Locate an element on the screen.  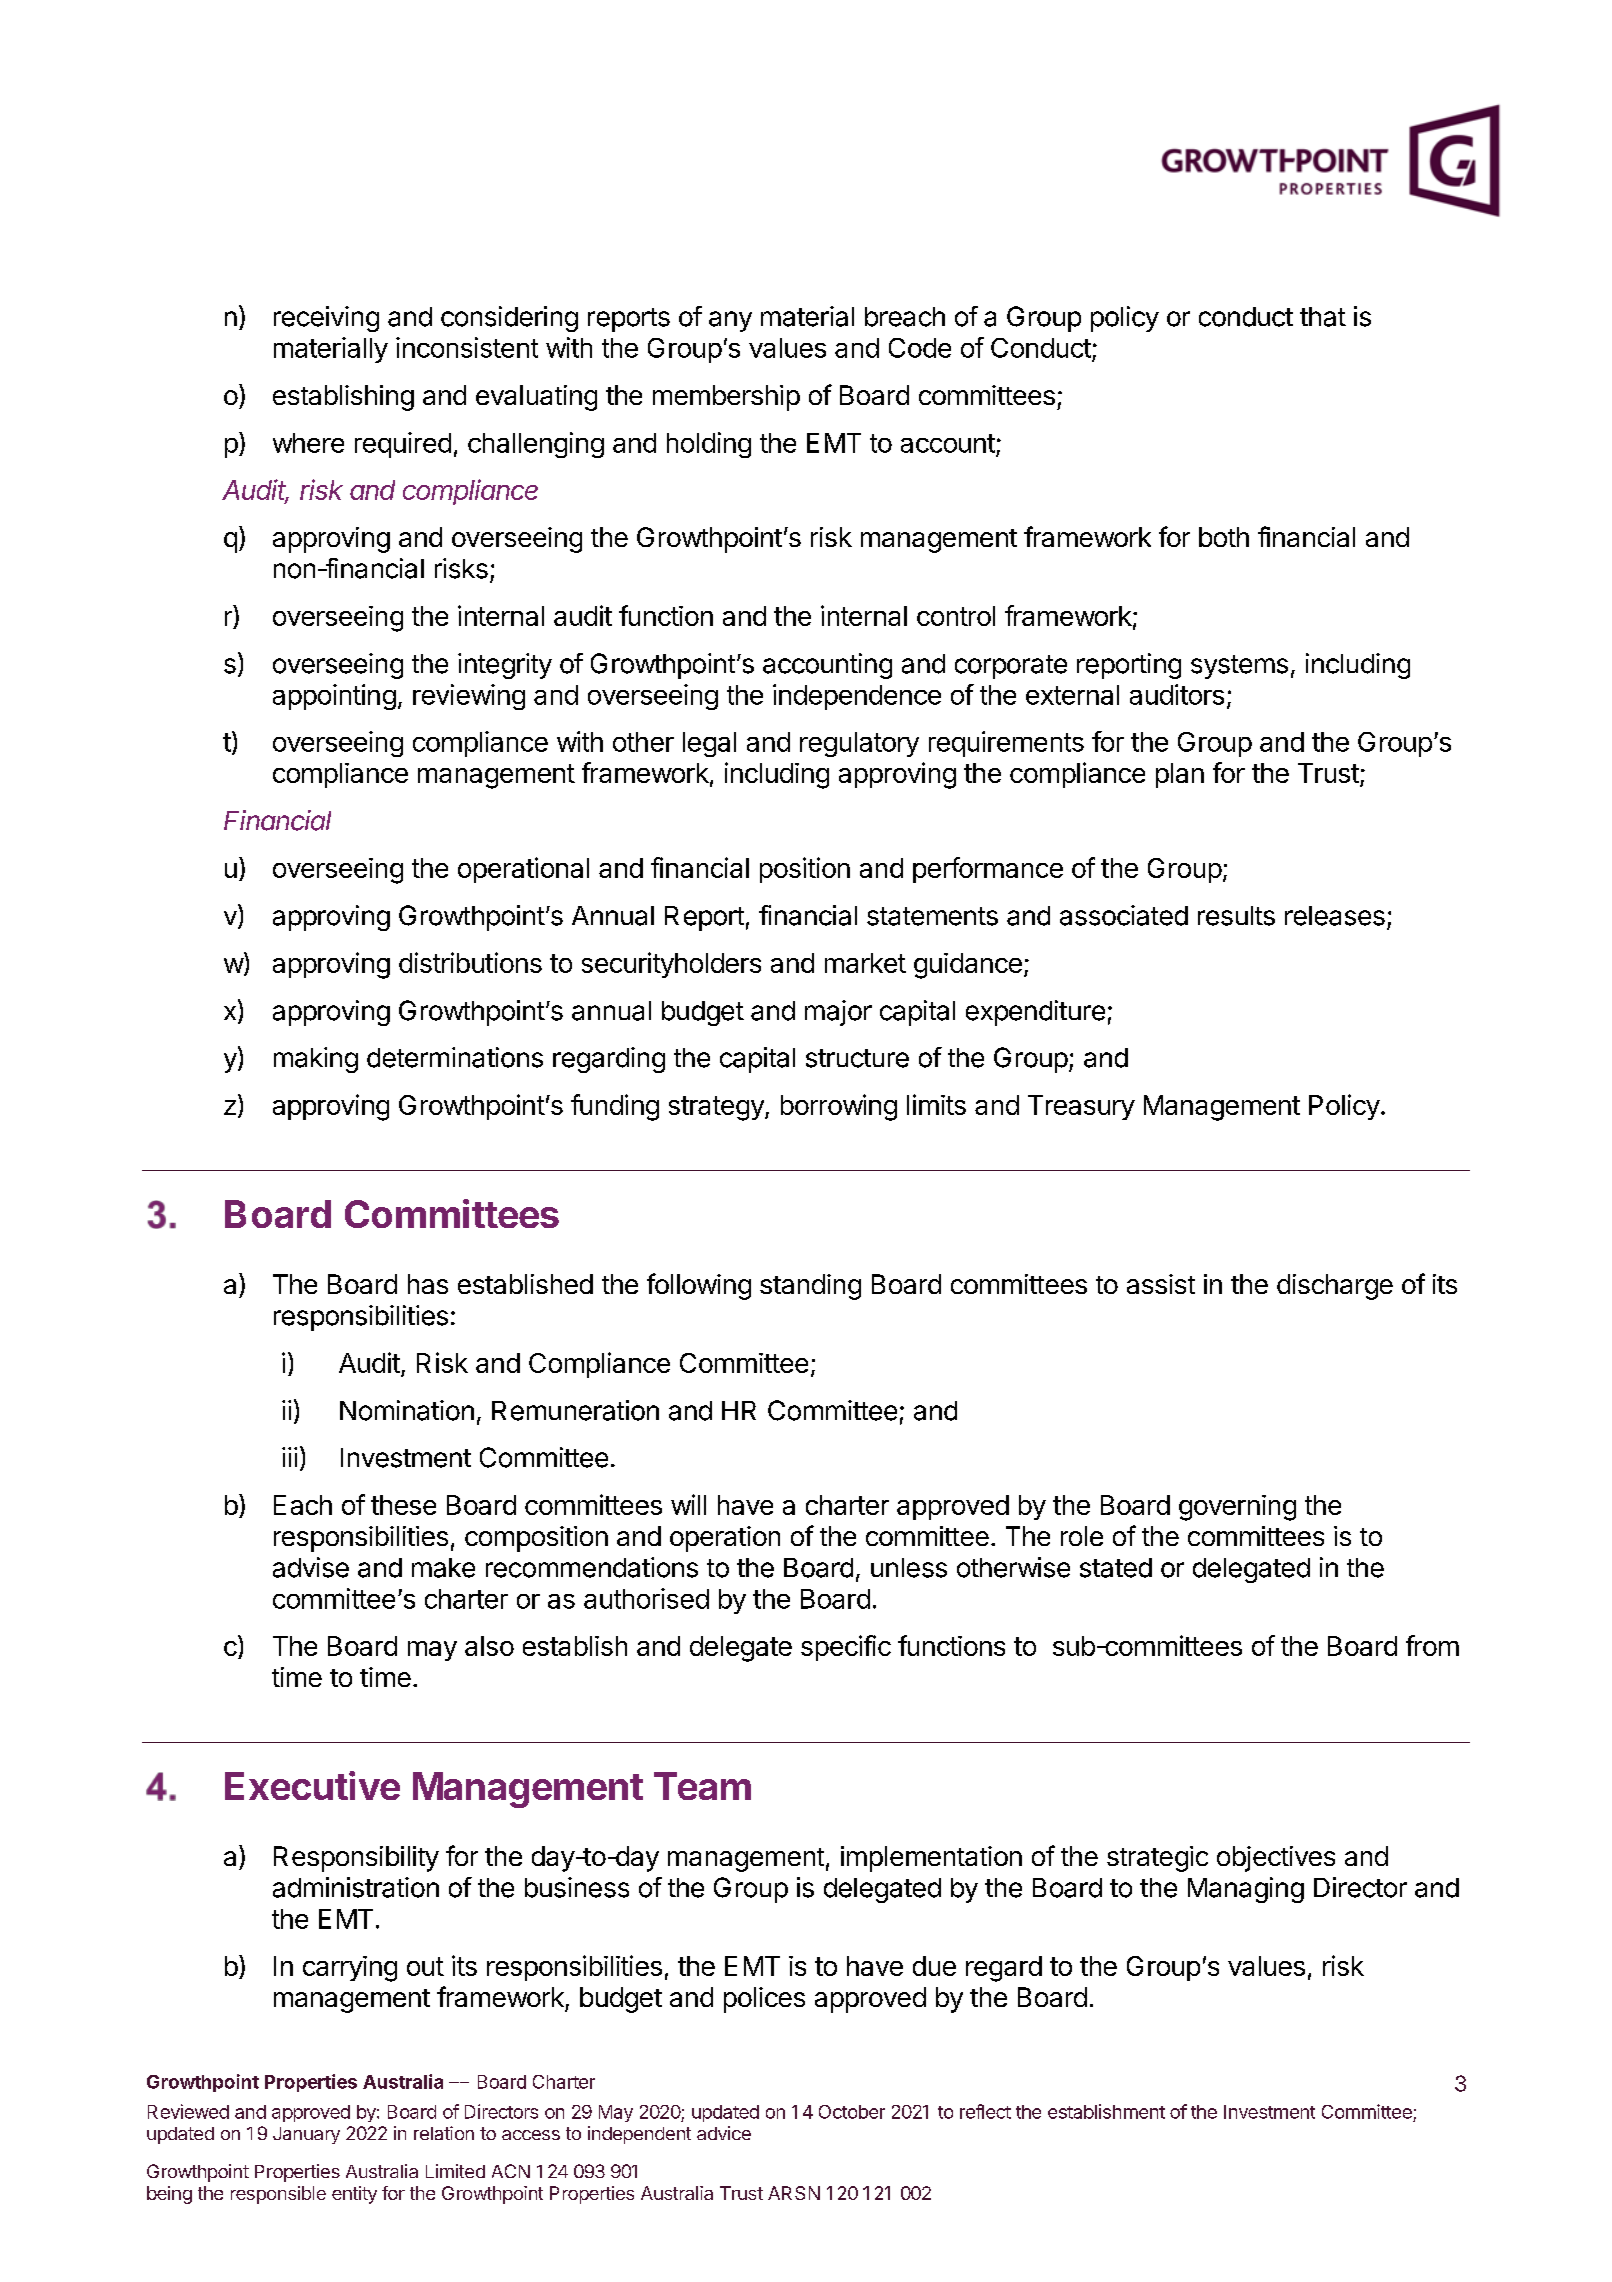
regulatory is located at coordinates (859, 744).
